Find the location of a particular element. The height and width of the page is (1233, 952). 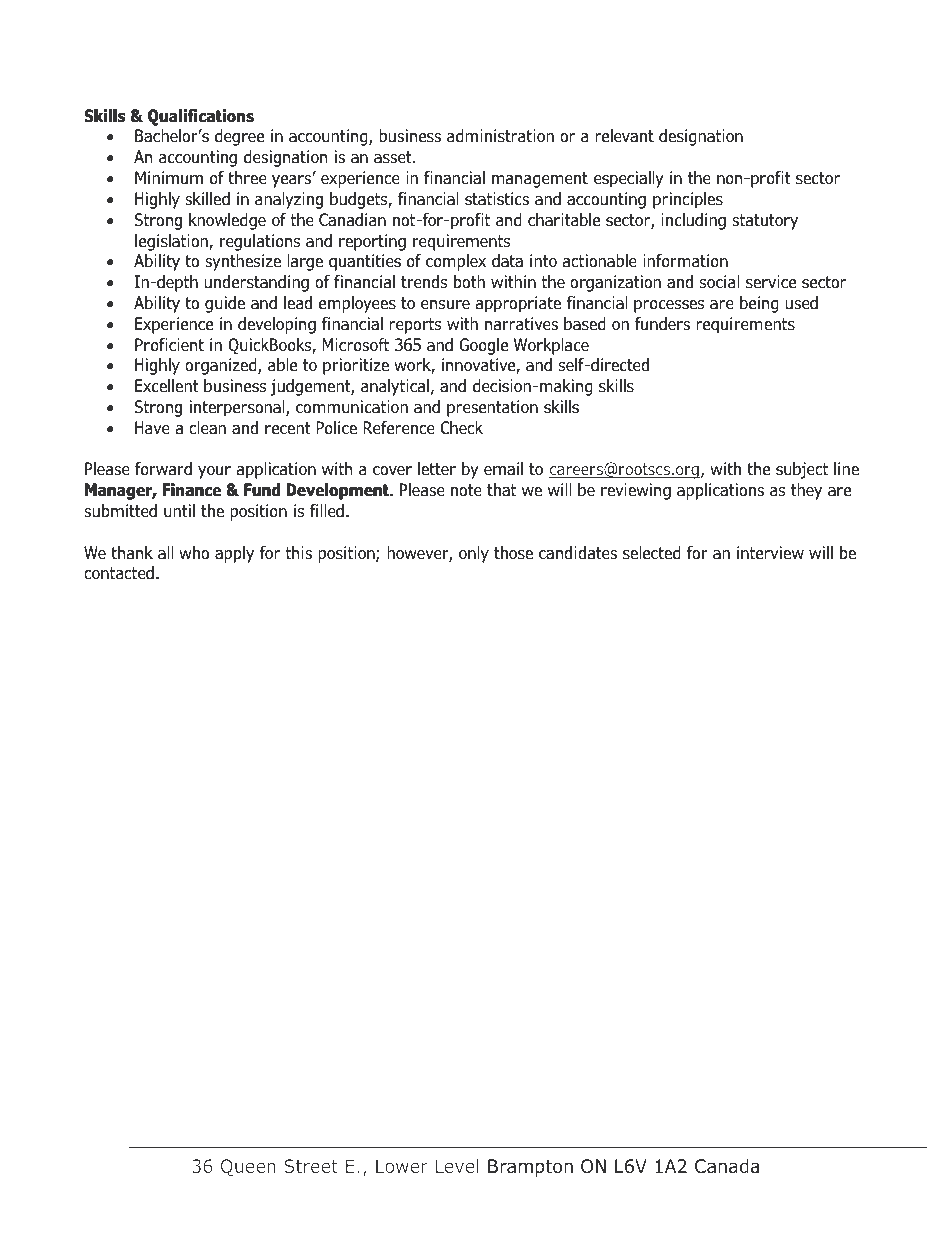

interview is located at coordinates (770, 552).
